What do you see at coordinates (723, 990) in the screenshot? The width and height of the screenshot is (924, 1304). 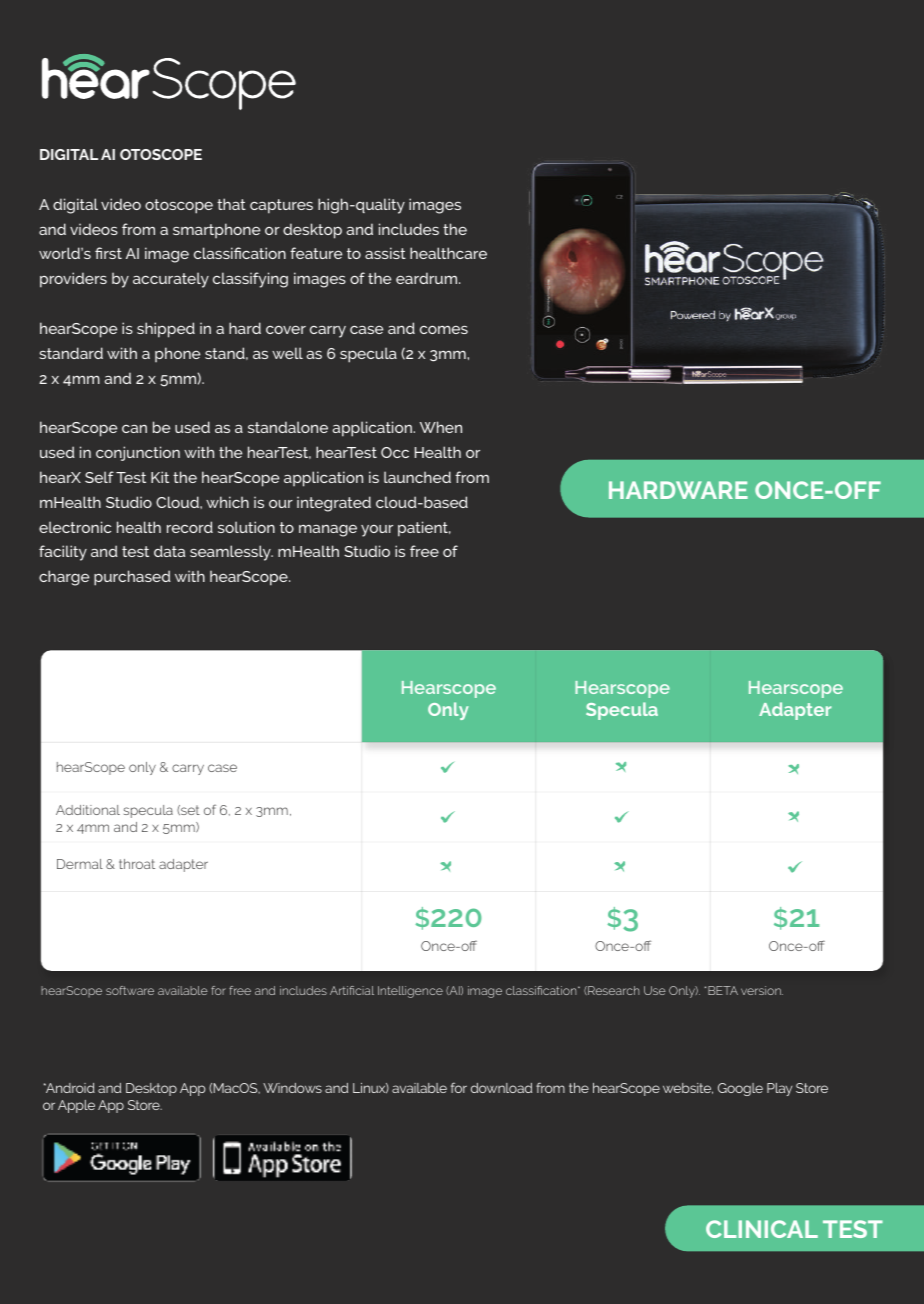 I see `BETA` at bounding box center [723, 990].
